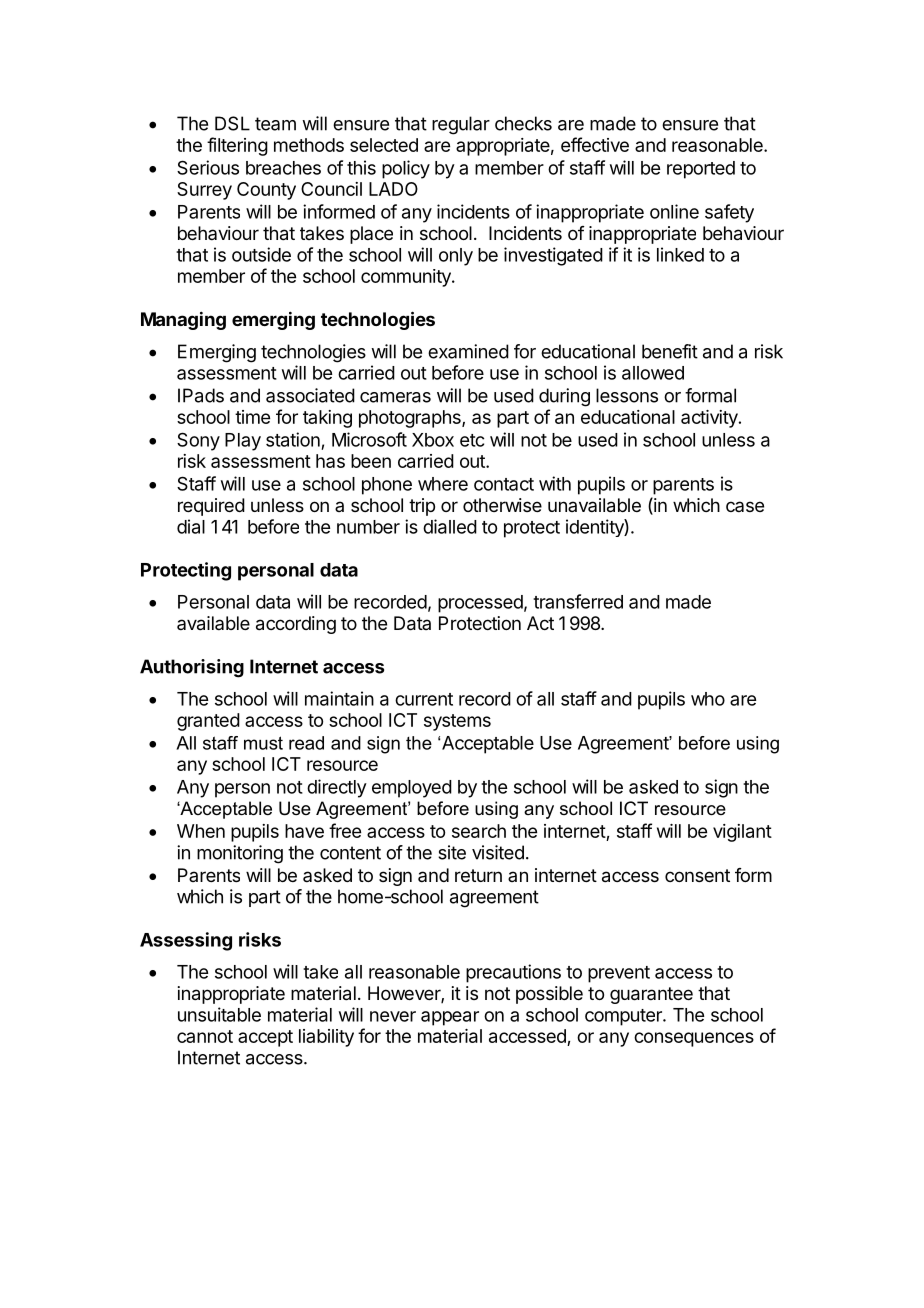 This screenshot has height=1308, width=924. Describe the element at coordinates (480, 604) in the screenshot. I see `processed` at that location.
